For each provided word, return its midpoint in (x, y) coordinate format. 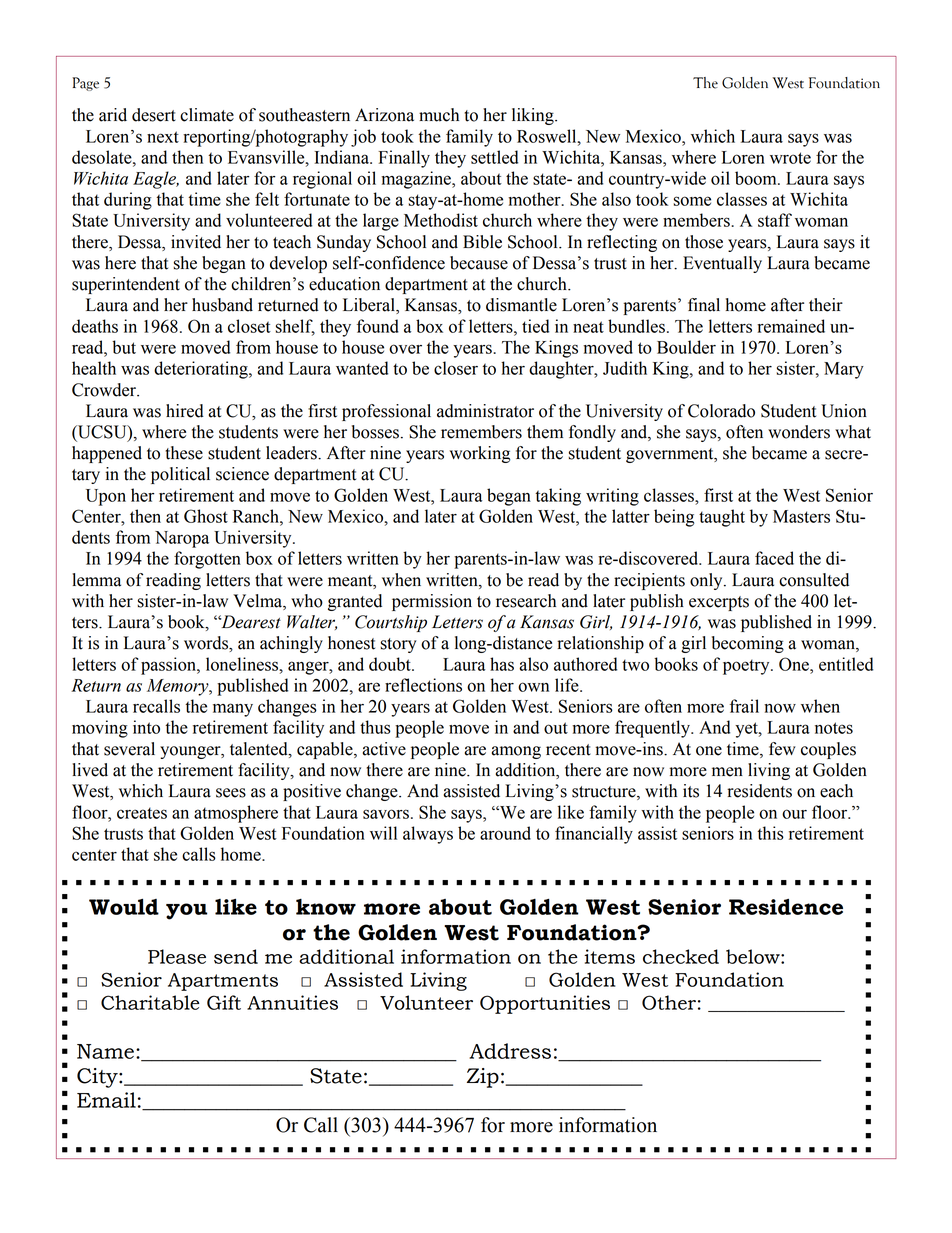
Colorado (721, 411)
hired (185, 411)
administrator (485, 411)
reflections (423, 685)
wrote (790, 158)
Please (177, 956)
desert (154, 115)
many (233, 710)
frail (744, 706)
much (439, 115)
